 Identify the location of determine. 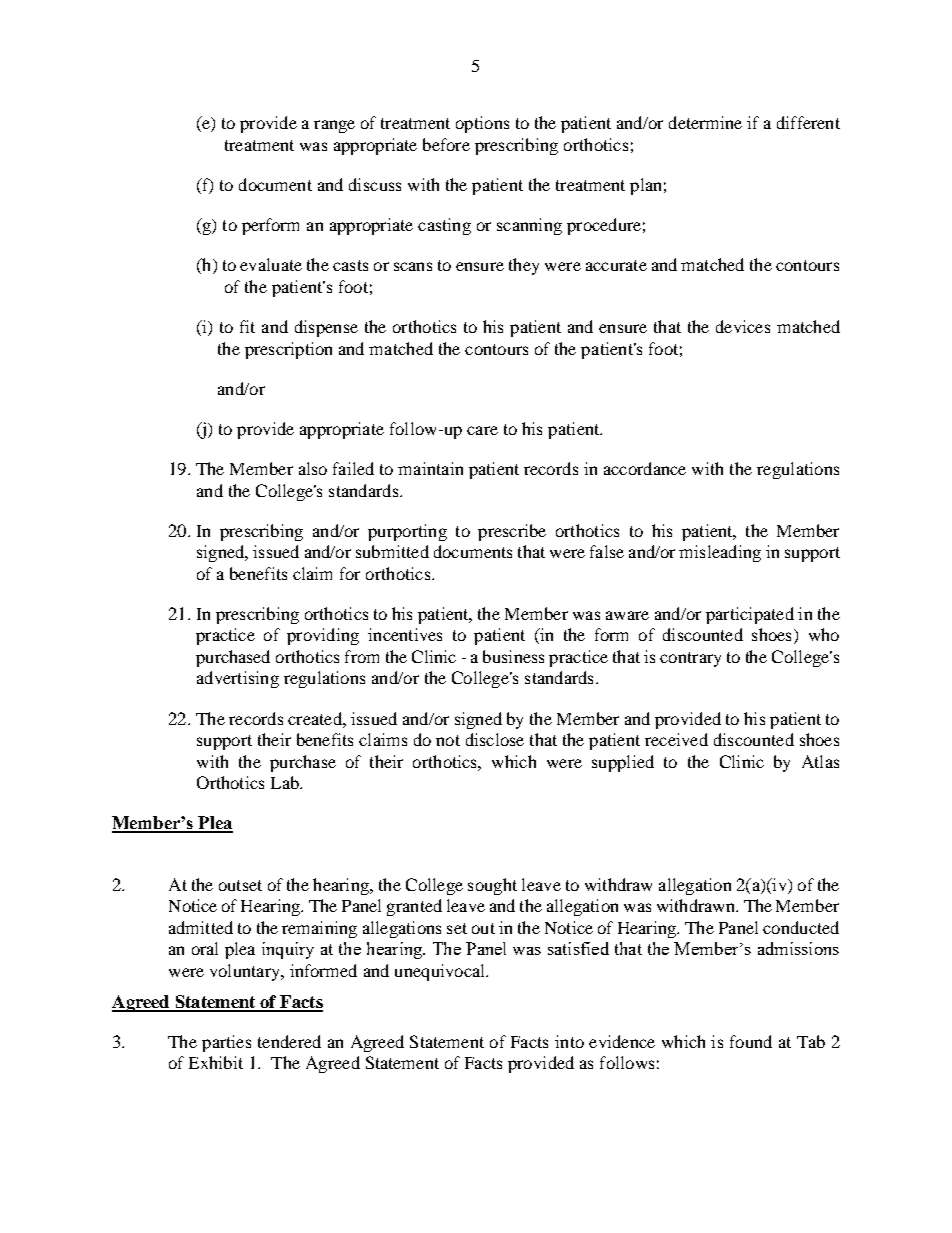
(705, 122).
